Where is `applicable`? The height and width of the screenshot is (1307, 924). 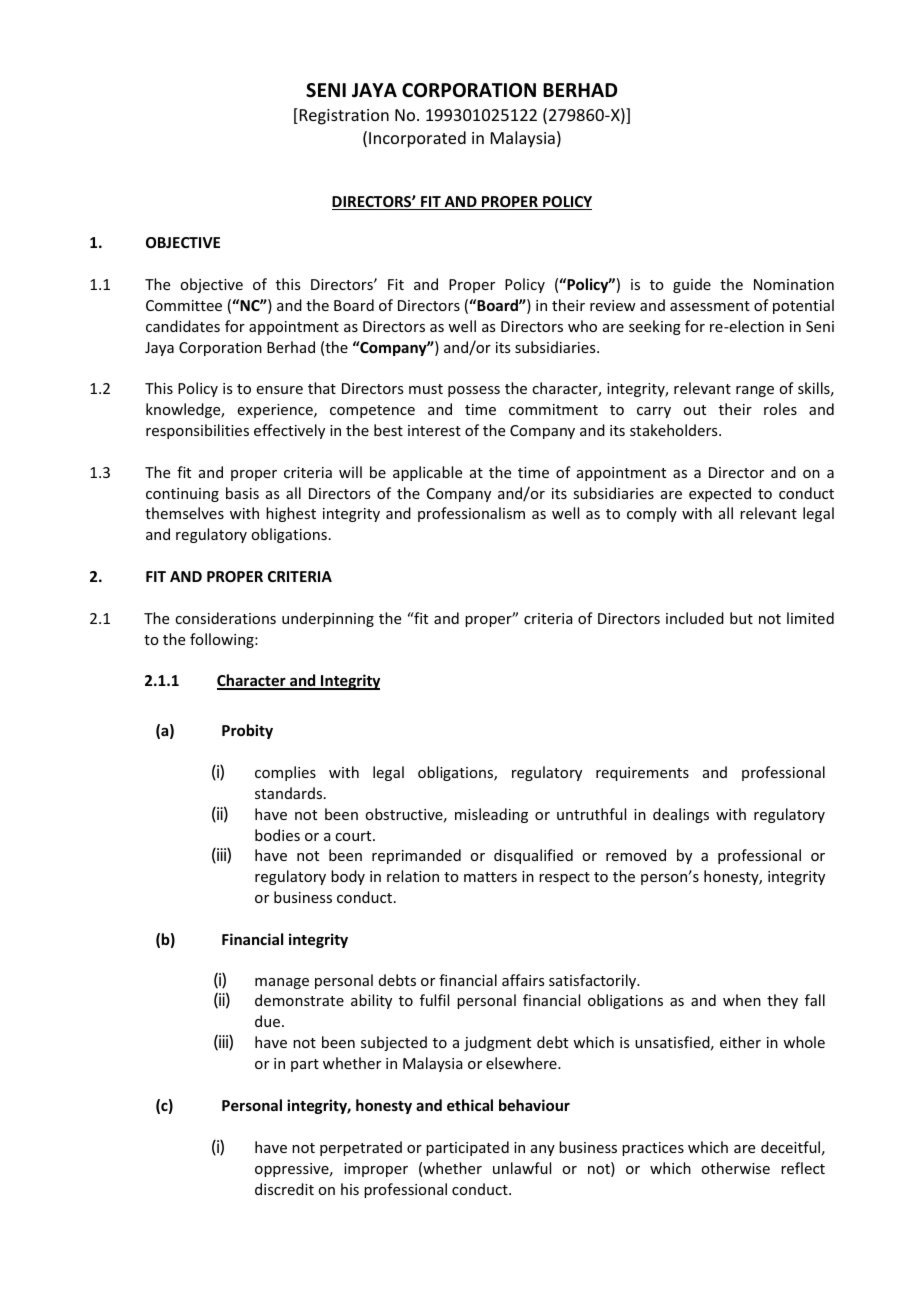
applicable is located at coordinates (427, 473).
